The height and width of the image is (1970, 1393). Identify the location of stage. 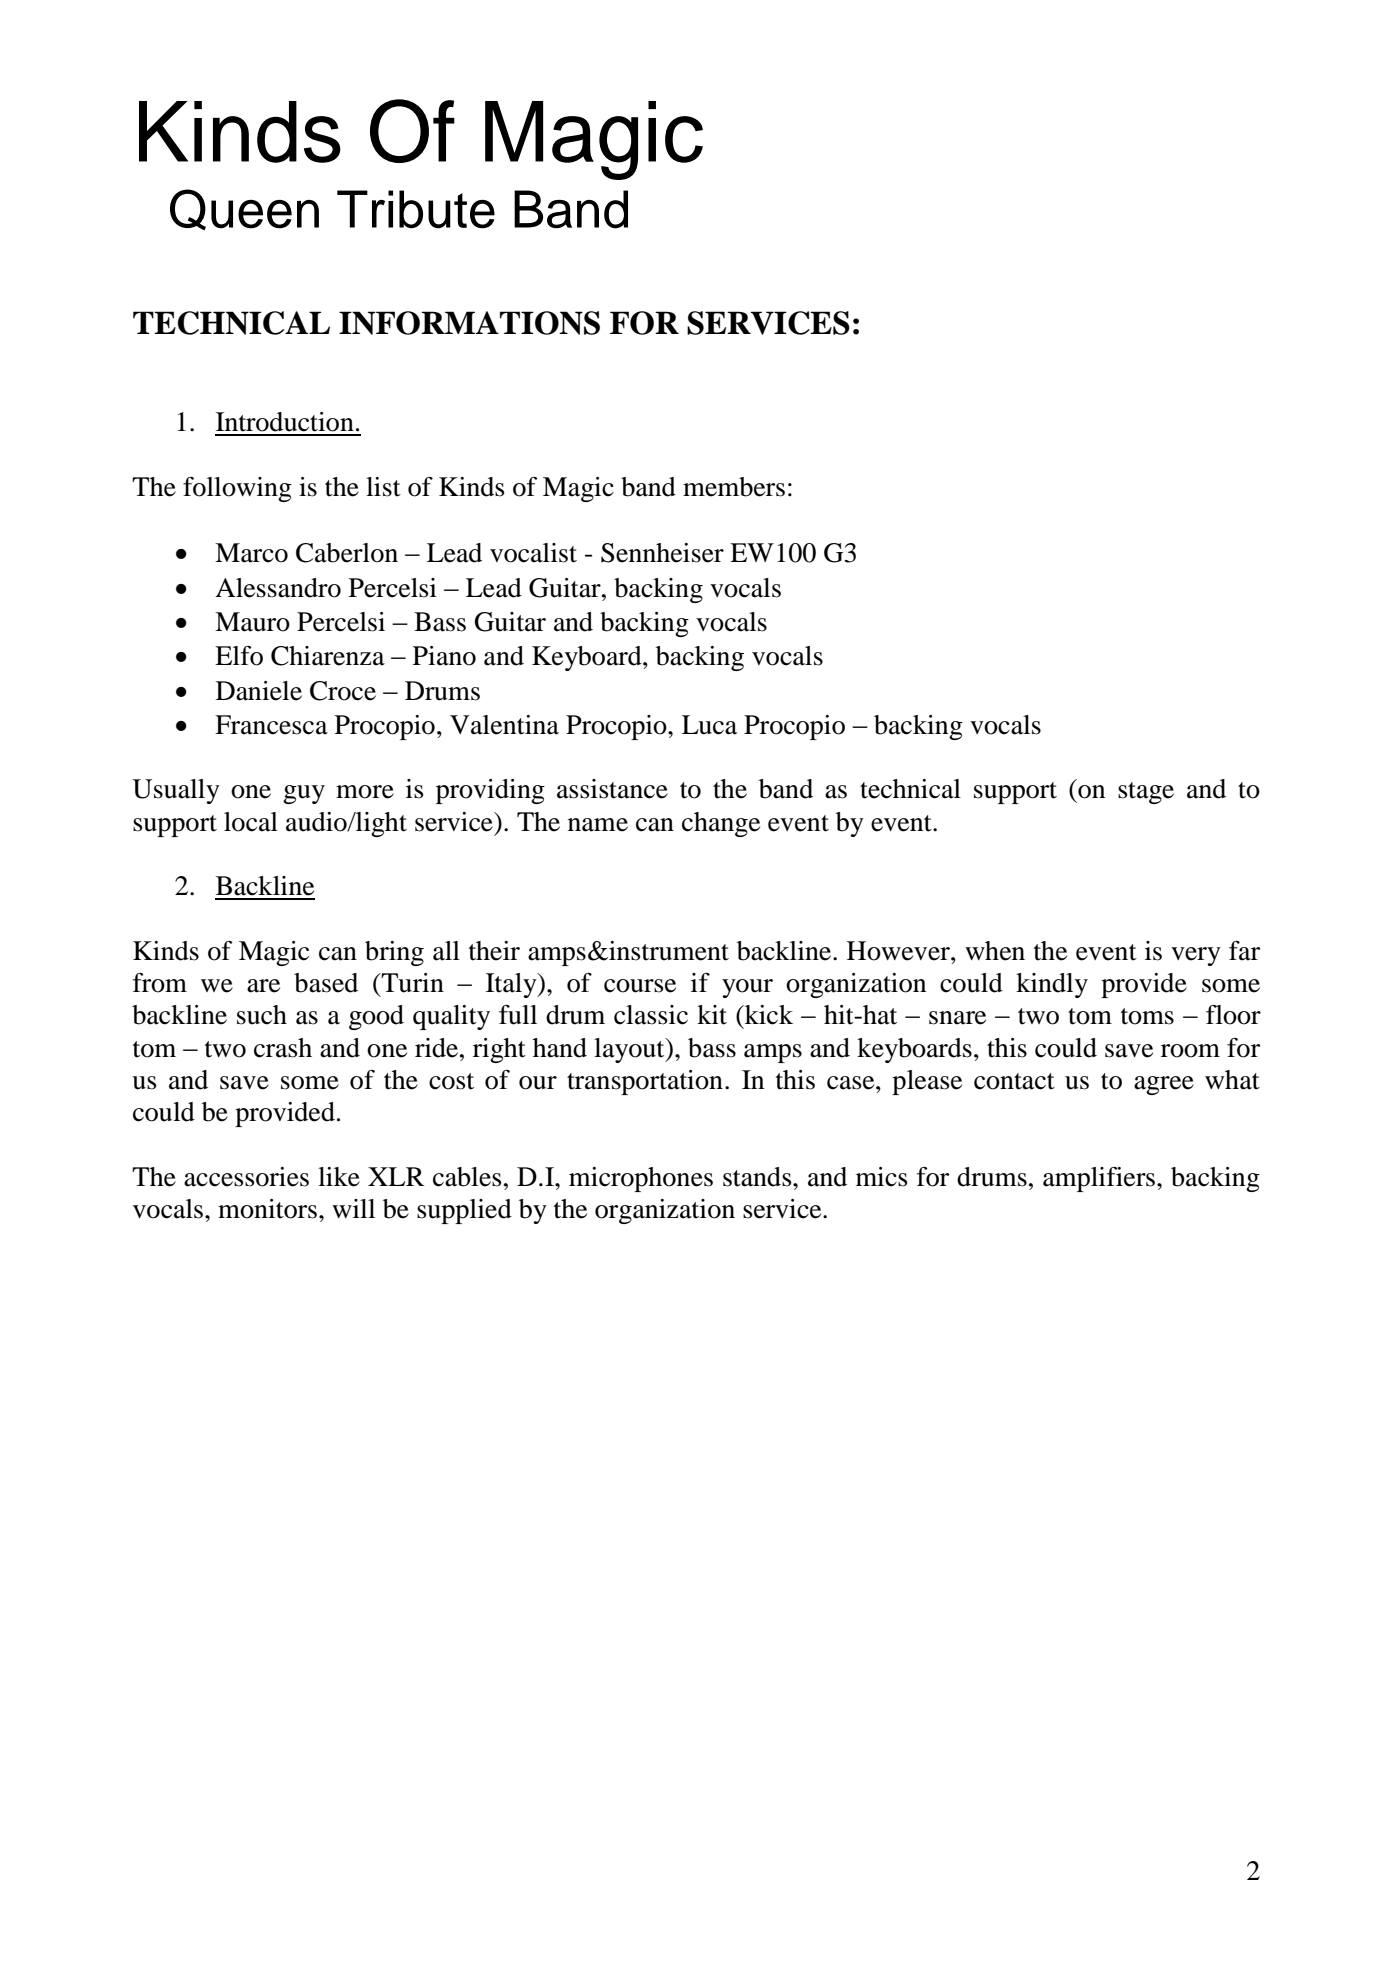
(1146, 793).
